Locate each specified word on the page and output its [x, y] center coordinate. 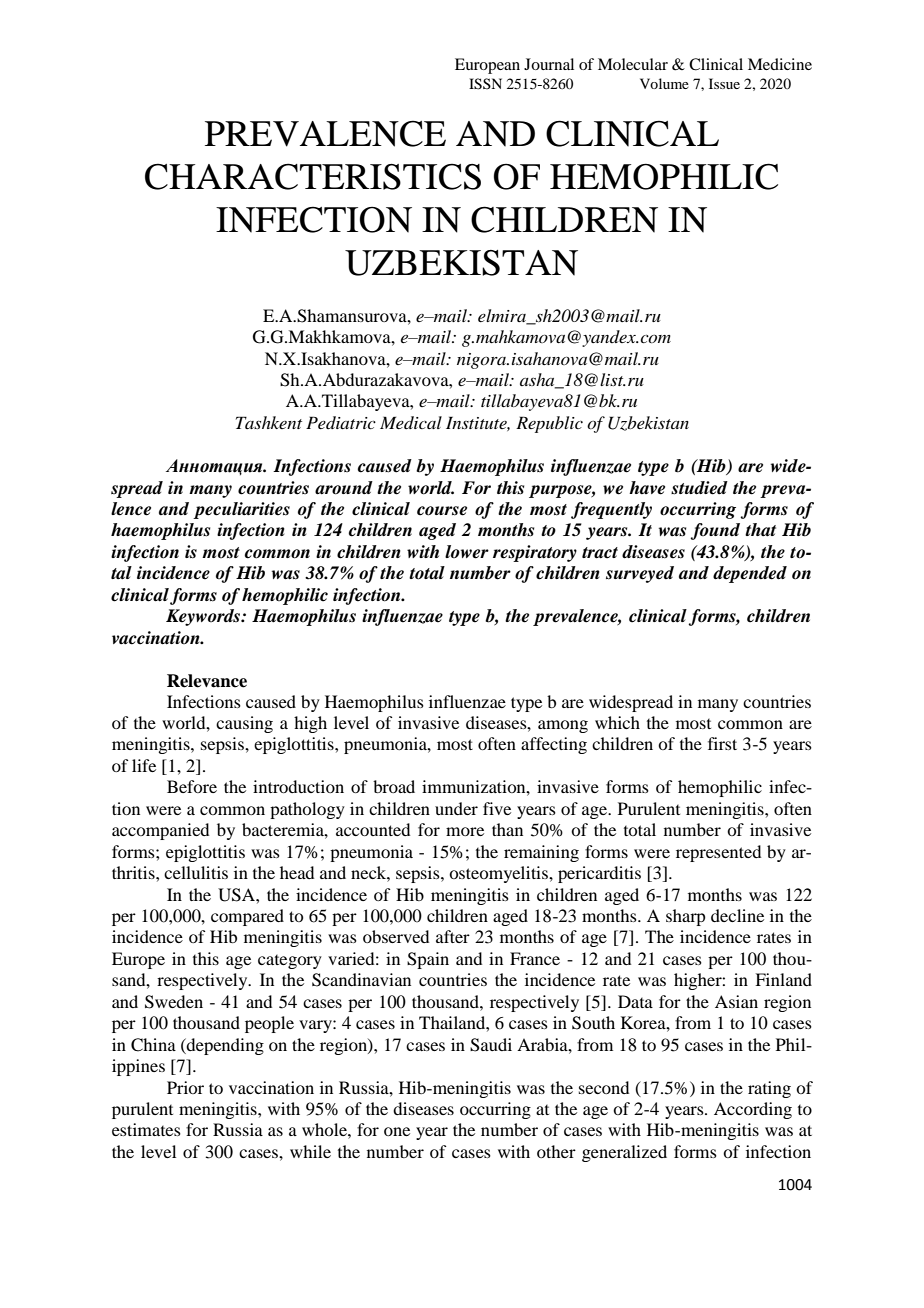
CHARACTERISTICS [313, 176]
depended [750, 574]
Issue [724, 83]
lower [467, 552]
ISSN [485, 84]
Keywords [204, 617]
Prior [185, 1087]
